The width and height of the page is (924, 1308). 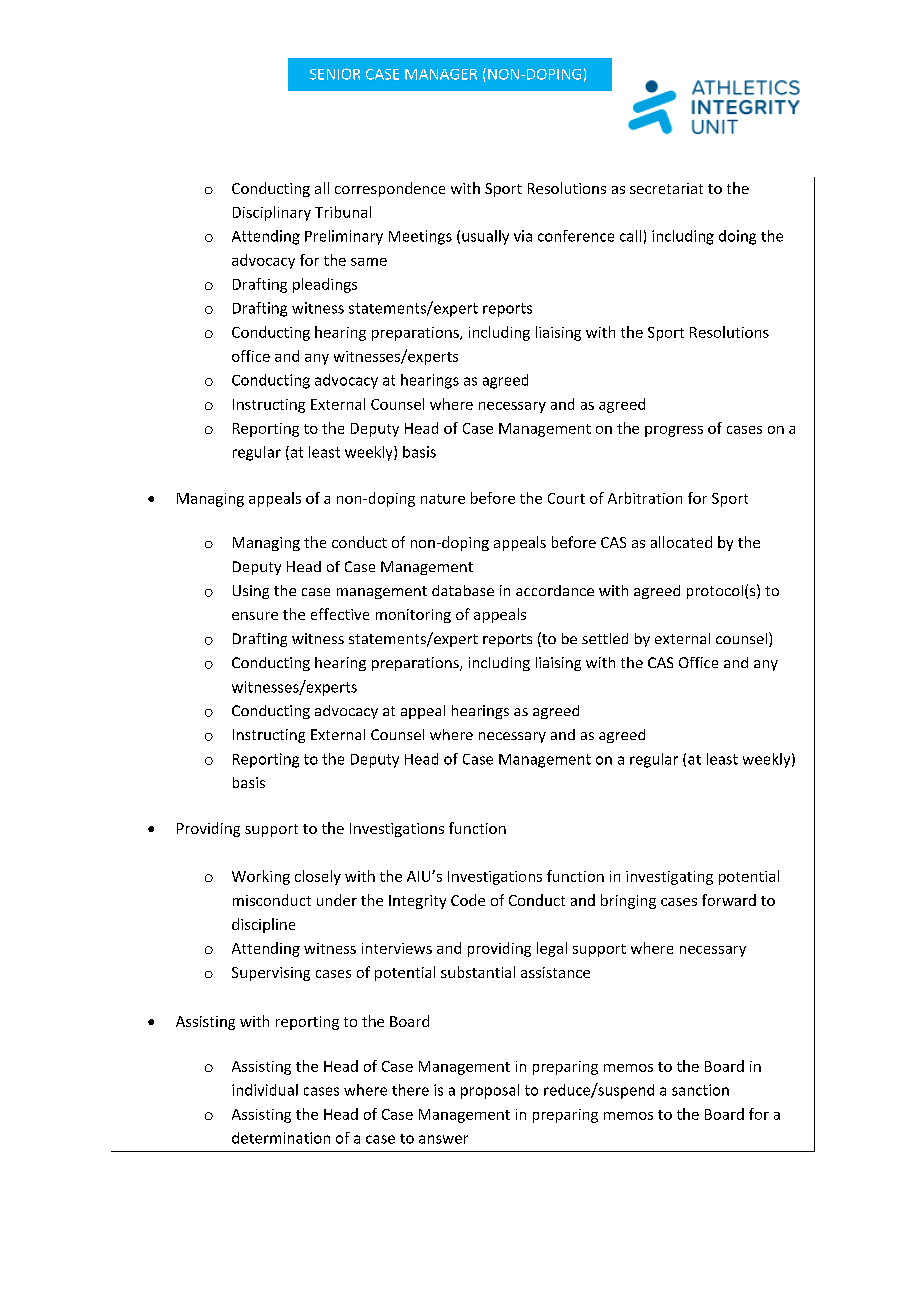 What do you see at coordinates (441, 74) in the page?
I see `MANAGER` at bounding box center [441, 74].
